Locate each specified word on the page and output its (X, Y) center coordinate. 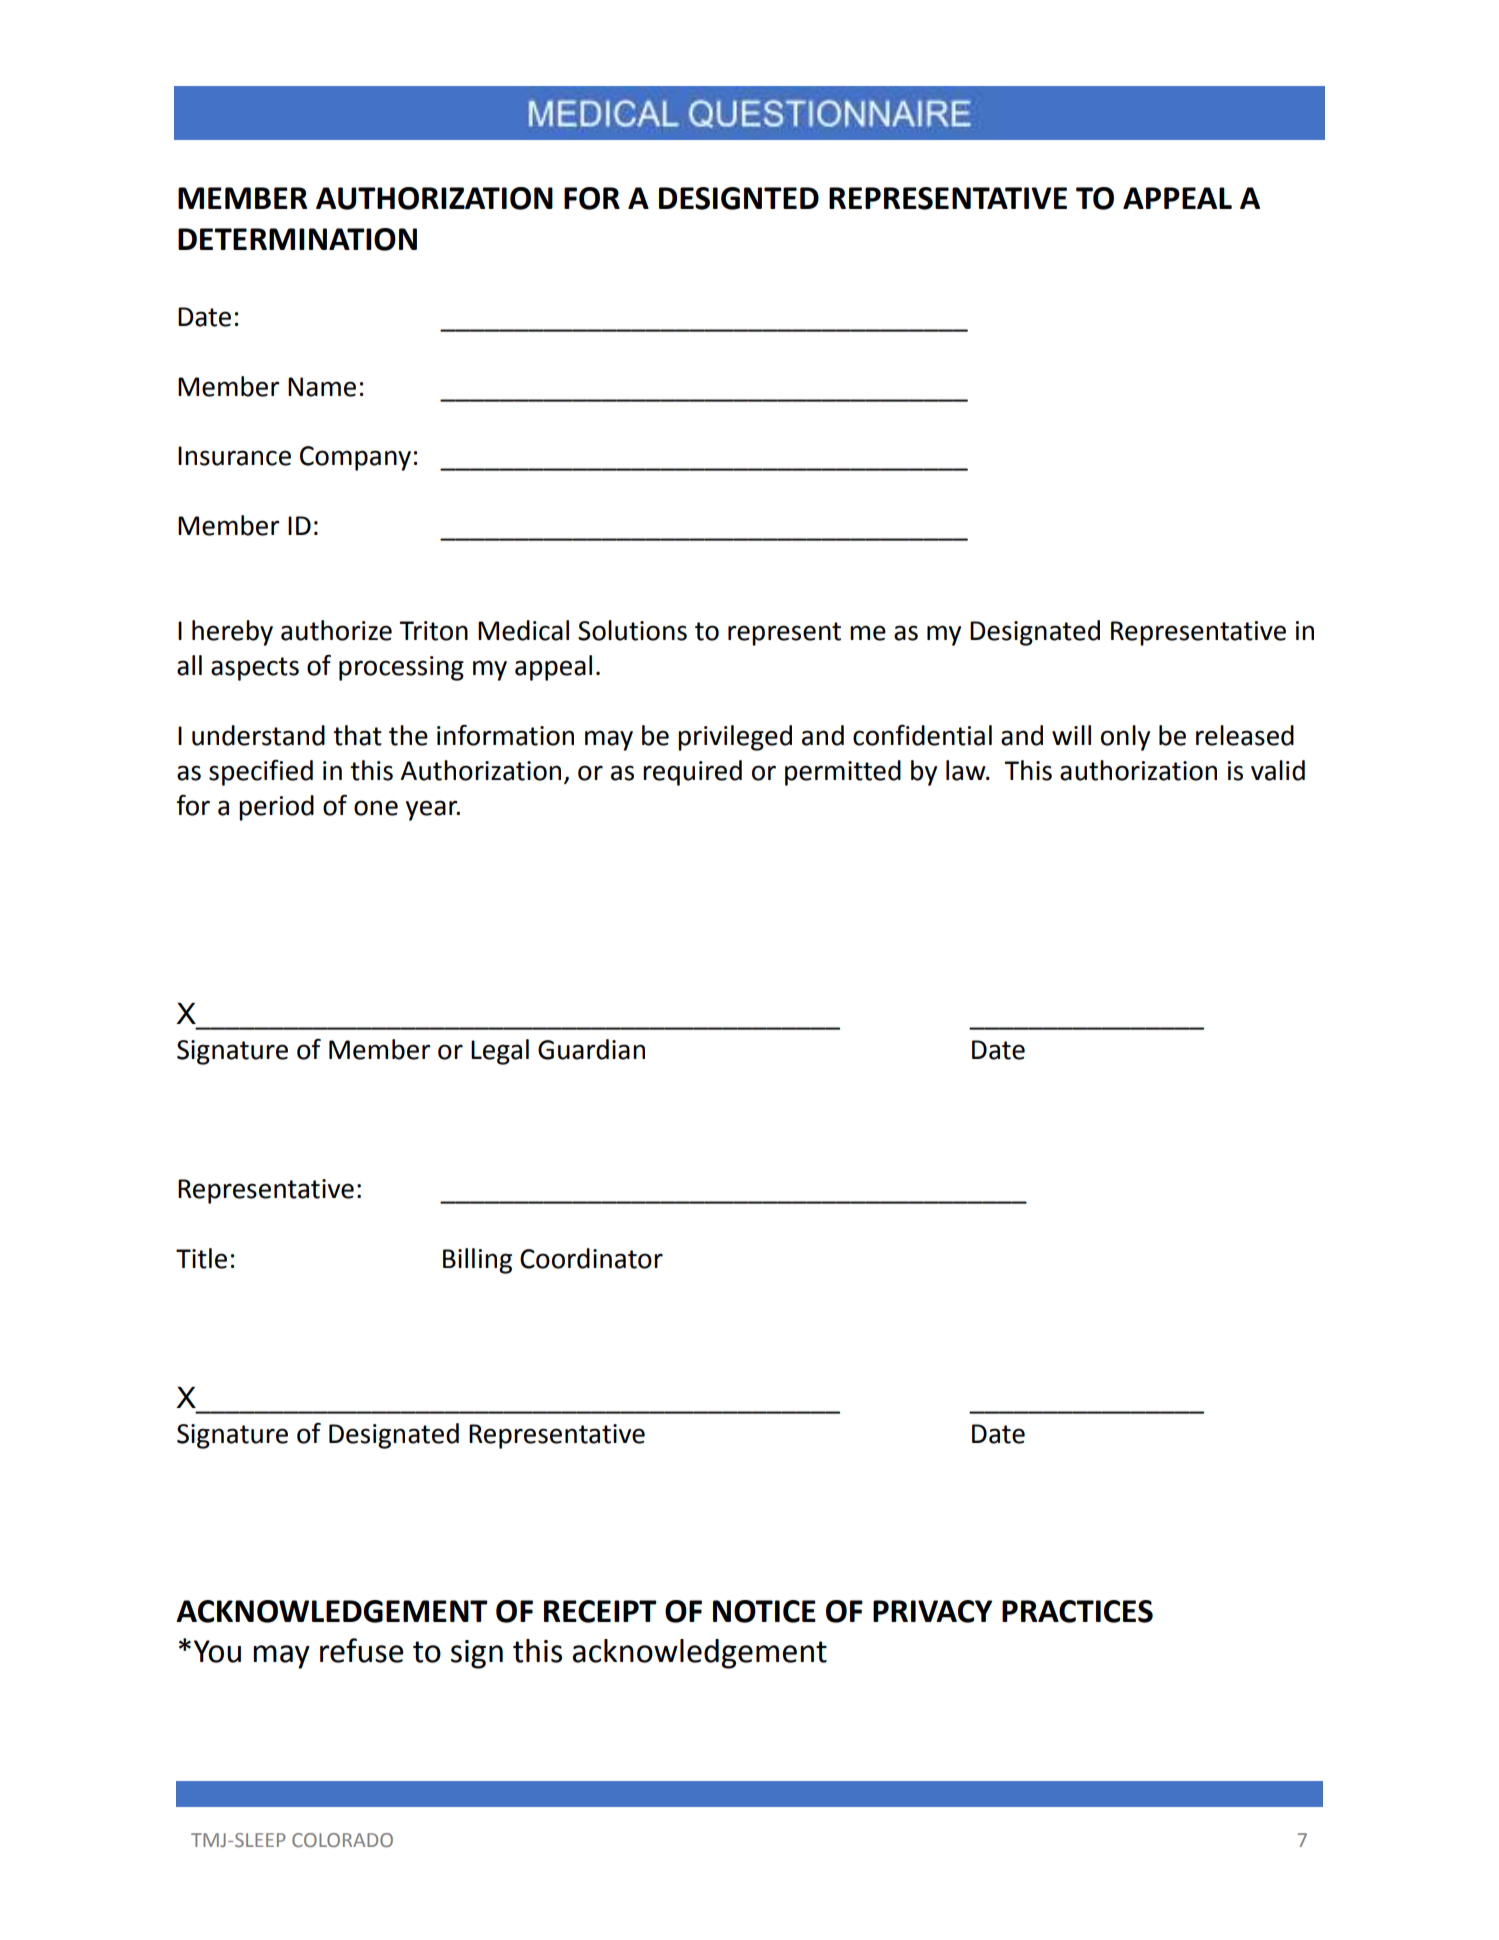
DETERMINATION (297, 239)
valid (1278, 770)
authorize (336, 630)
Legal (500, 1052)
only (1125, 738)
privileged (735, 738)
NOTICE (764, 1611)
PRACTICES (1077, 1611)
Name (322, 387)
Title (201, 1258)
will (1071, 735)
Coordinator (591, 1258)
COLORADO (342, 1840)
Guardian (591, 1049)
